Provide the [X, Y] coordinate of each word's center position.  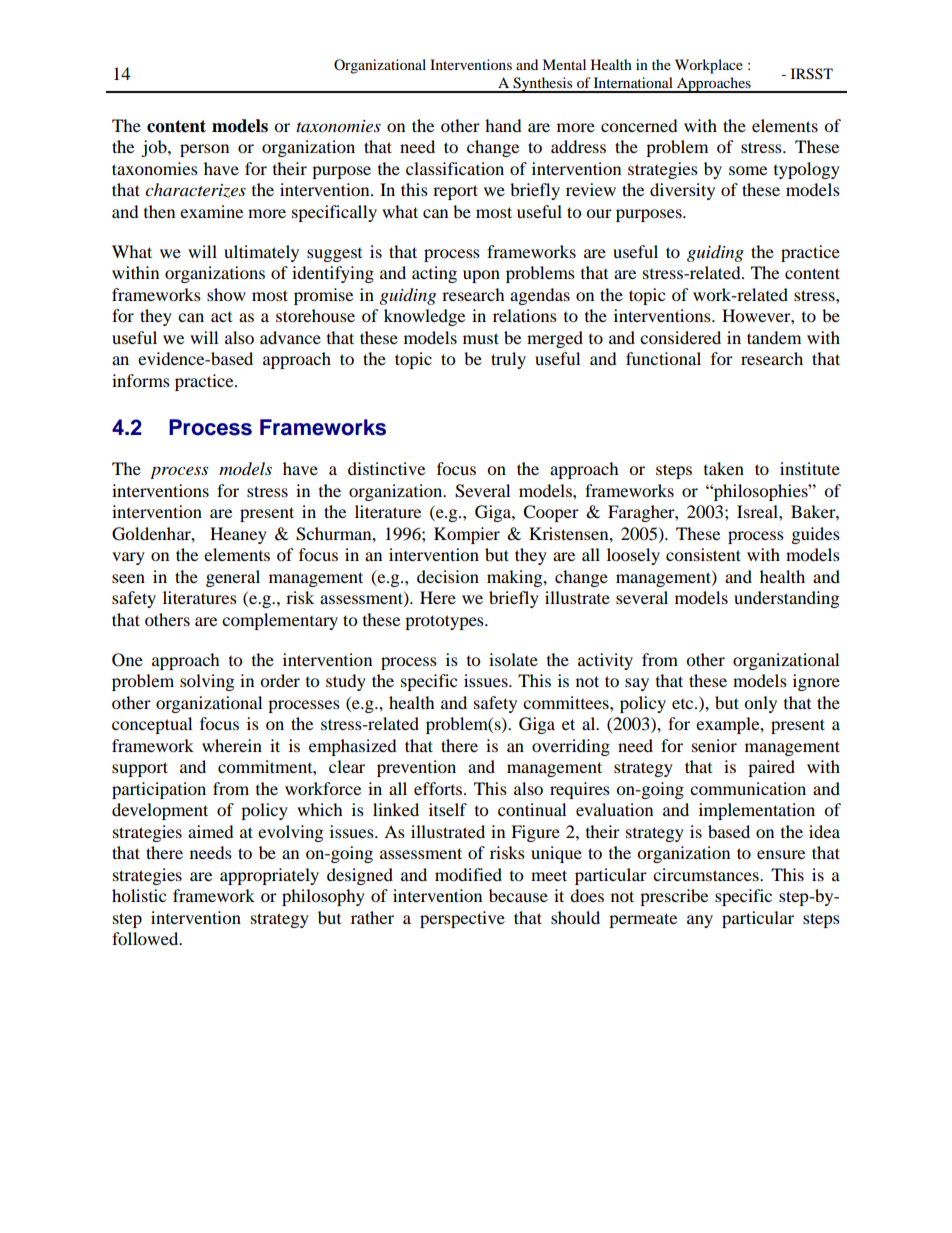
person [204, 150]
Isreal [758, 511]
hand [503, 125]
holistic [139, 895]
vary [128, 558]
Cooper [551, 513]
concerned [639, 125]
